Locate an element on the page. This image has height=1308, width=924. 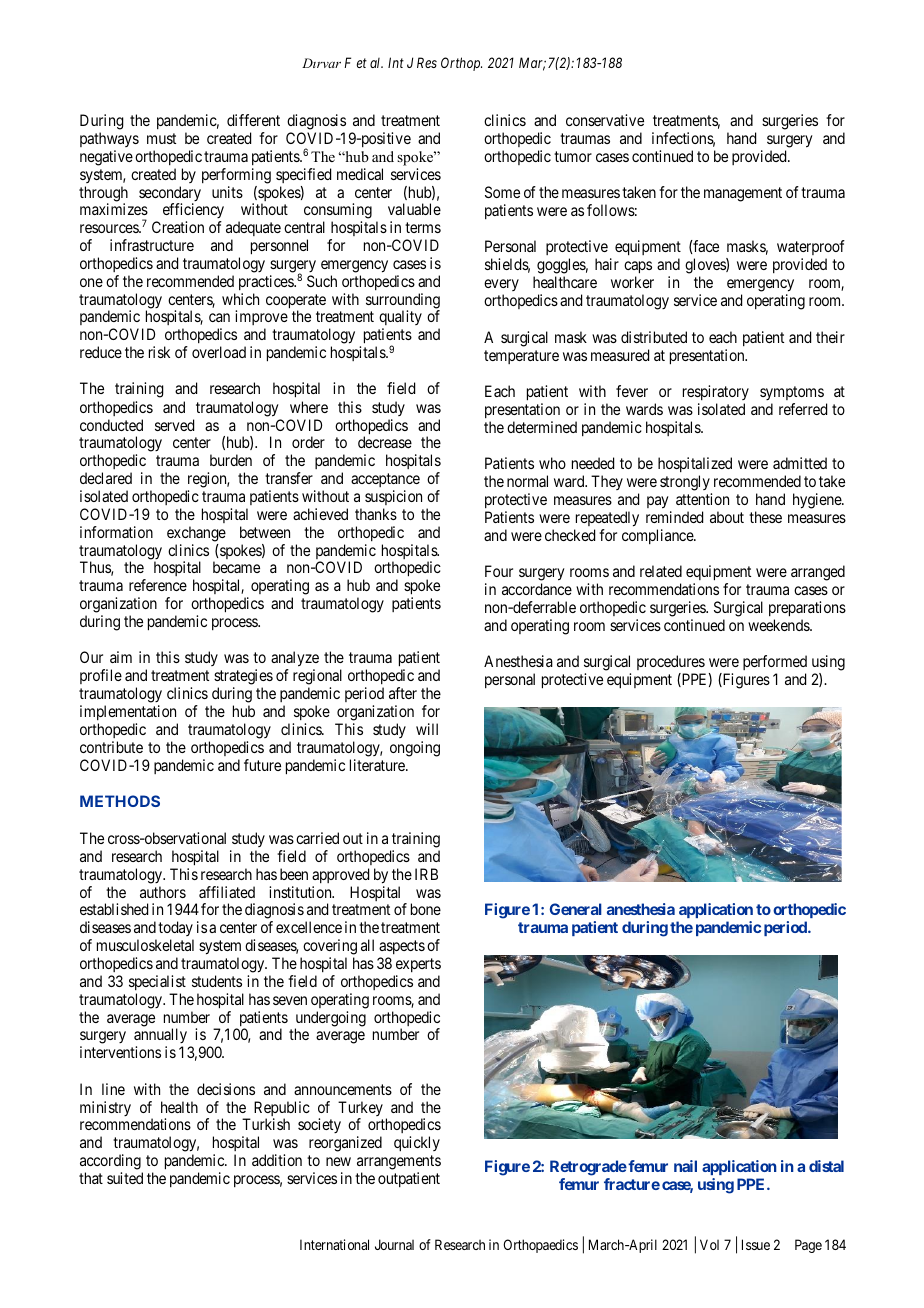
about is located at coordinates (727, 517).
